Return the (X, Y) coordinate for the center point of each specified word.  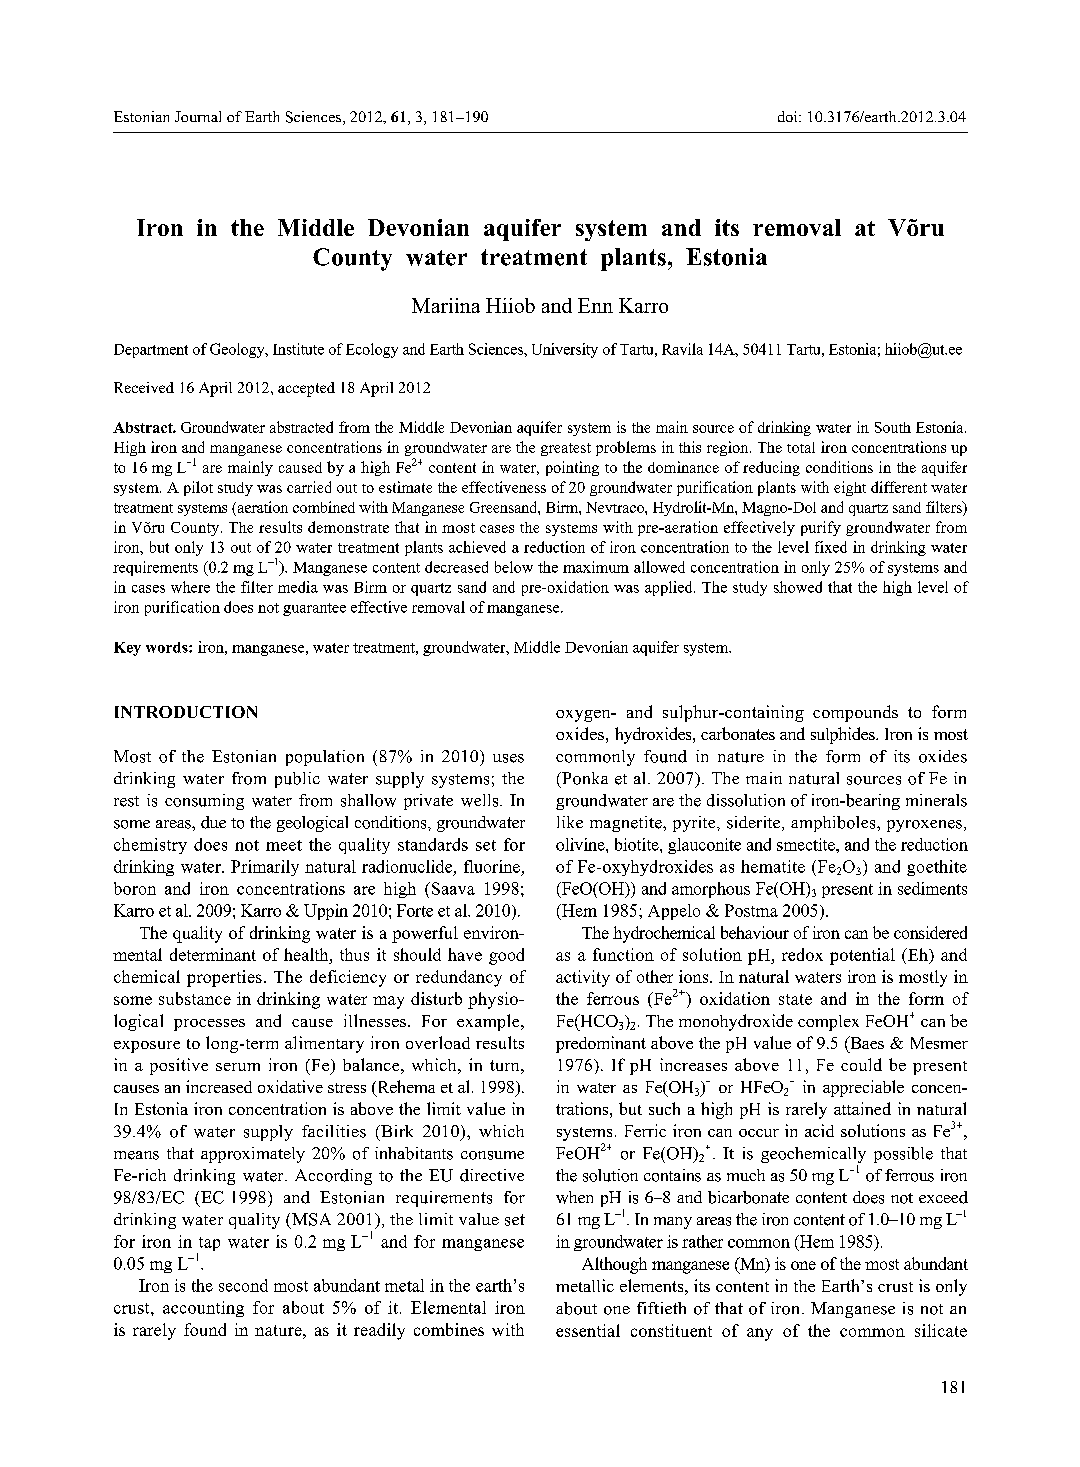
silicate (941, 1330)
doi (789, 116)
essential (588, 1330)
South (893, 427)
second (243, 1285)
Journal (198, 116)
